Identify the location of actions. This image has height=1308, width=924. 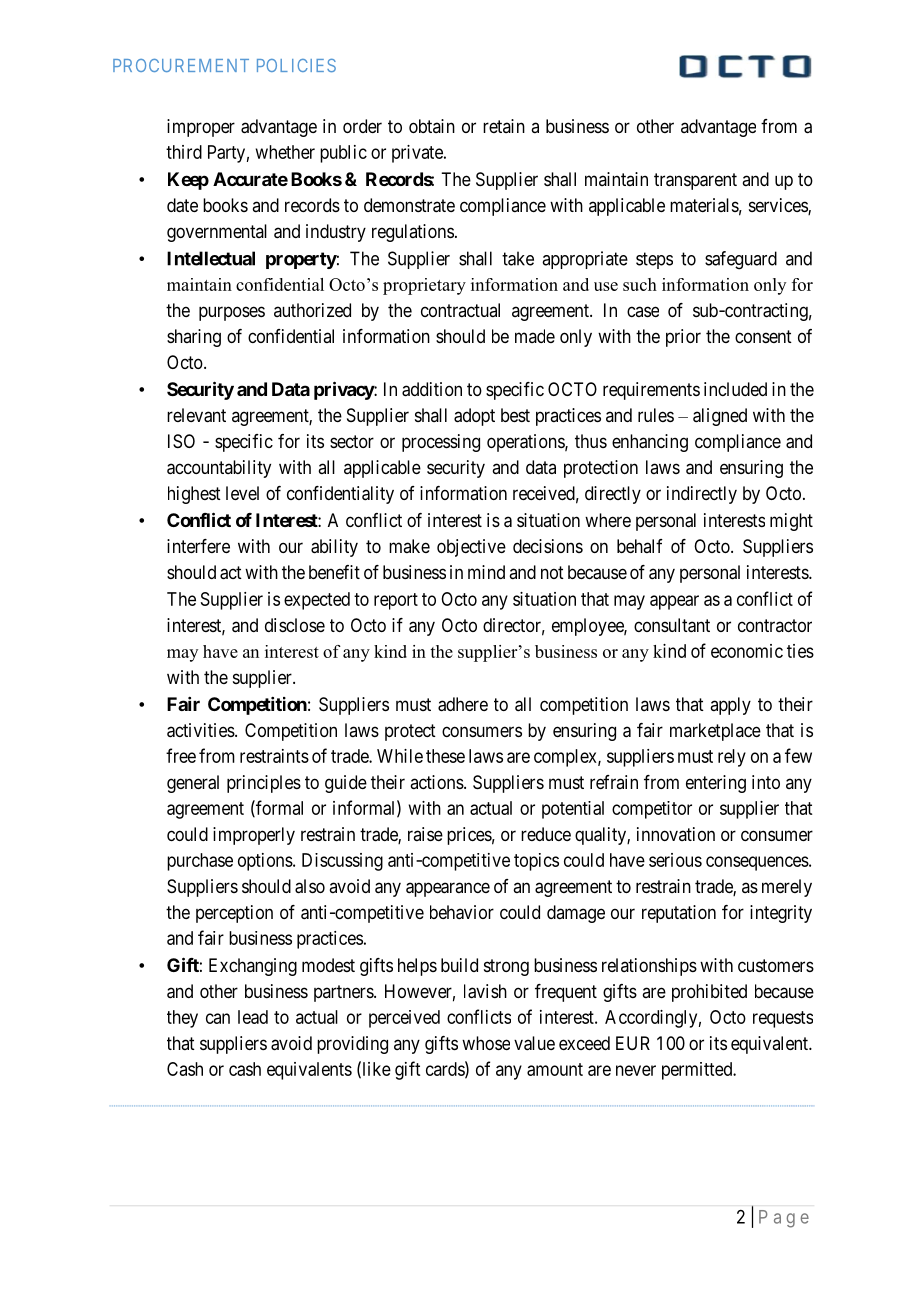
(437, 782).
